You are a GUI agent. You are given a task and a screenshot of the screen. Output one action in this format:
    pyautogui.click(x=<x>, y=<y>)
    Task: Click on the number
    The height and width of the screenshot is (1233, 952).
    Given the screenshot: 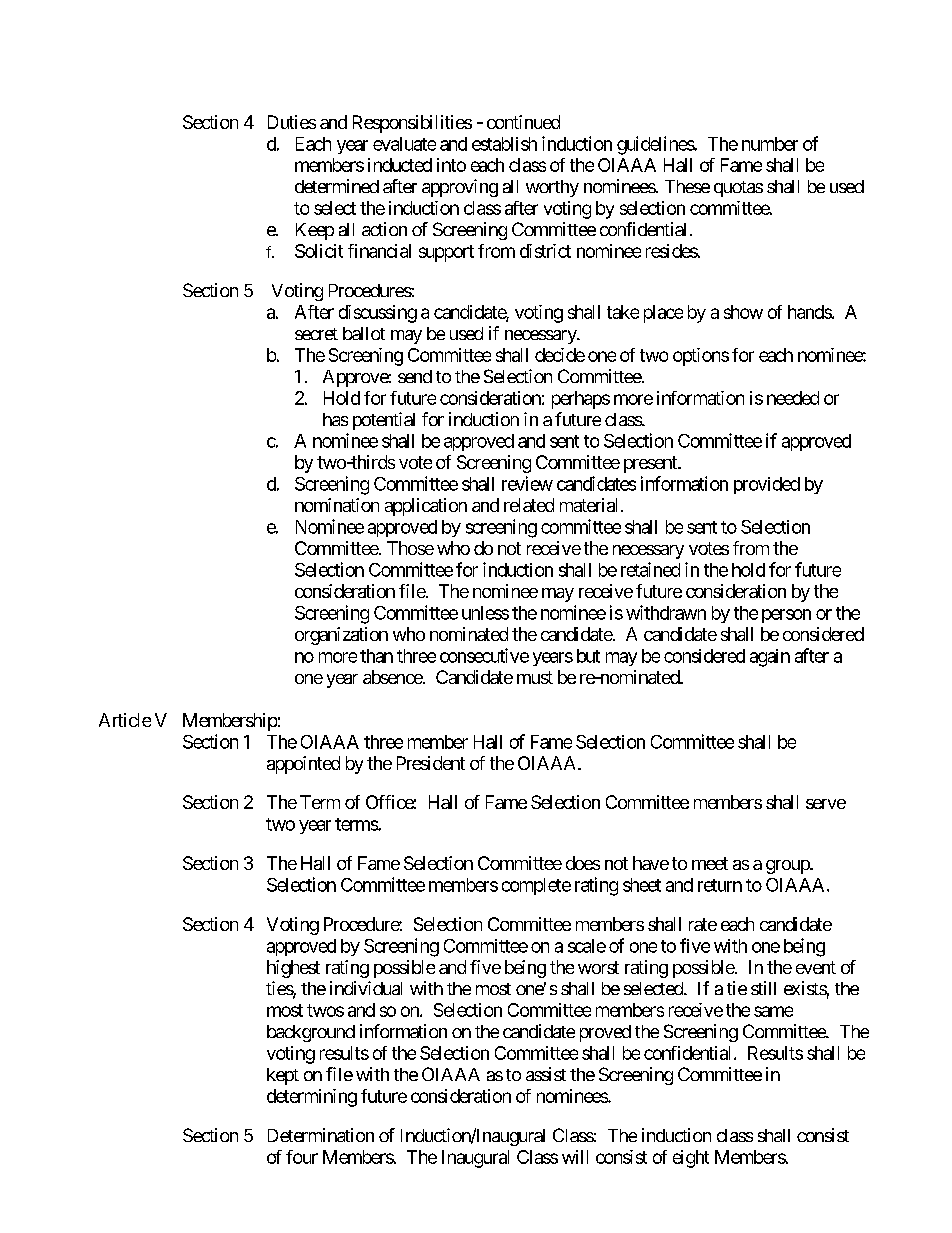 What is the action you would take?
    pyautogui.click(x=770, y=144)
